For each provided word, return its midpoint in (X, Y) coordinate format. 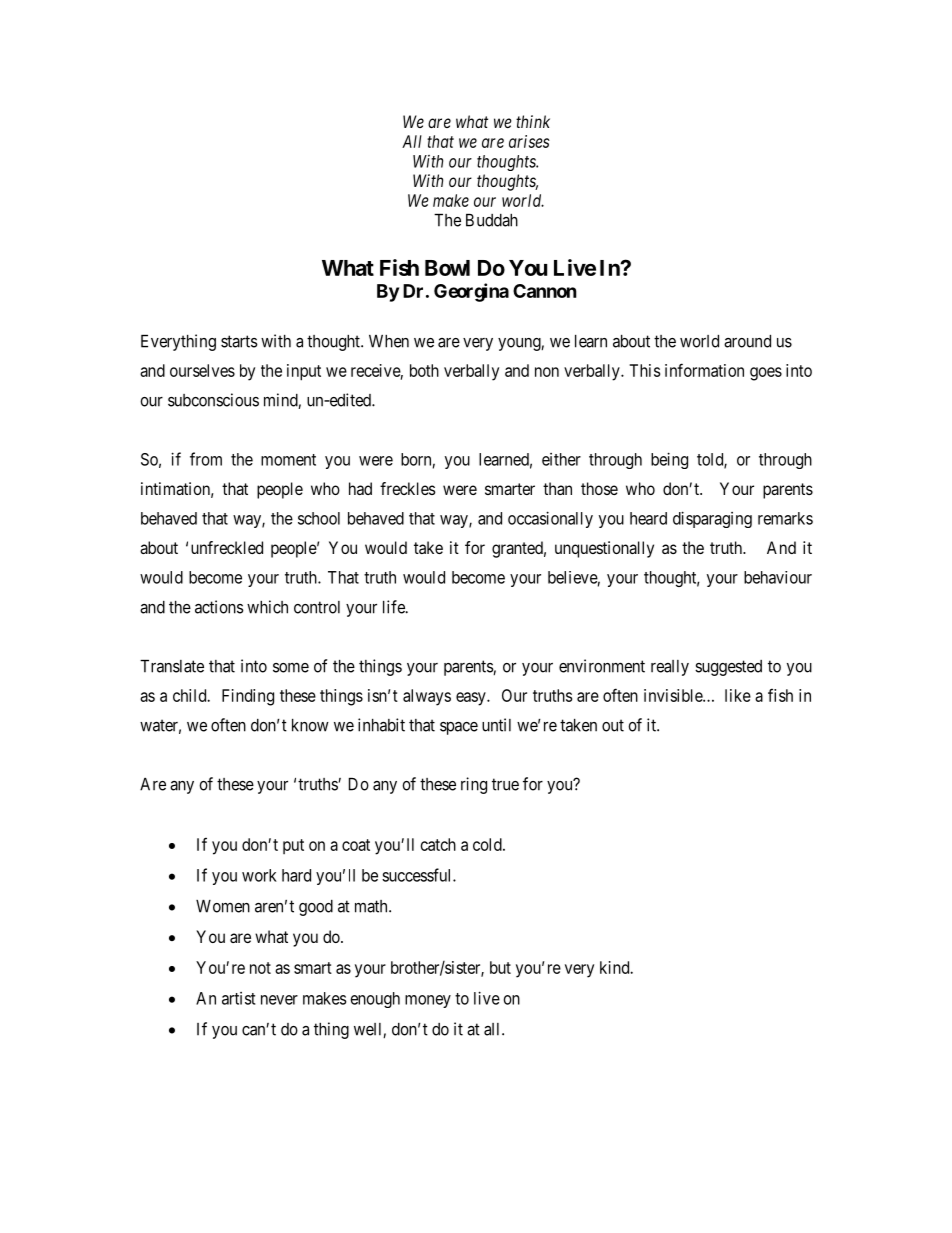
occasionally (550, 519)
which (267, 607)
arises (529, 141)
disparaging (712, 519)
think (533, 121)
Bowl (447, 268)
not (260, 968)
